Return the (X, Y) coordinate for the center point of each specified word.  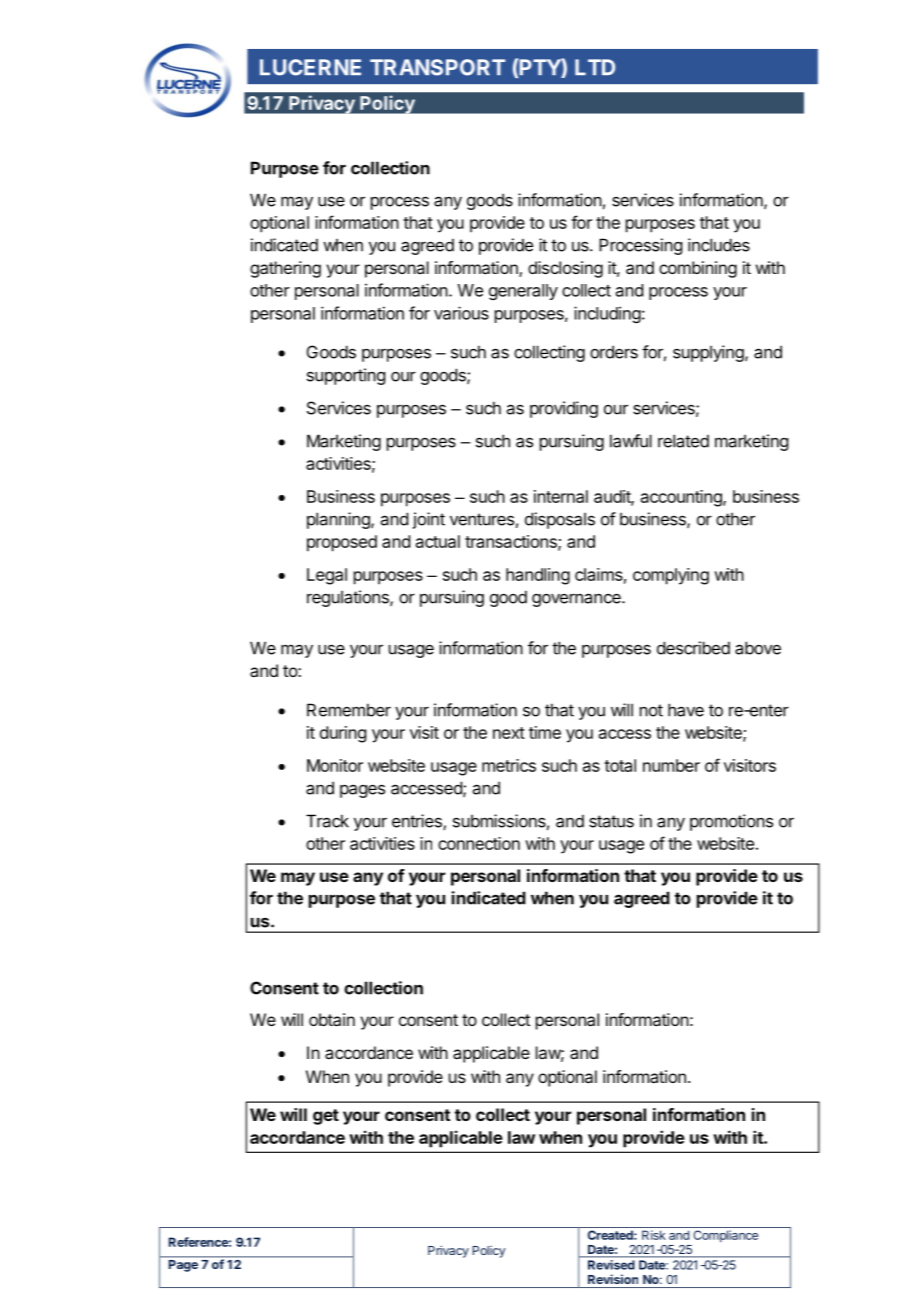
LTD (595, 67)
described (693, 648)
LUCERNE (310, 67)
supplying (709, 353)
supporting (346, 376)
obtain (332, 1019)
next (509, 733)
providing (564, 409)
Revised (611, 1265)
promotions (731, 822)
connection (479, 843)
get (326, 1117)
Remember (349, 710)
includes (719, 245)
